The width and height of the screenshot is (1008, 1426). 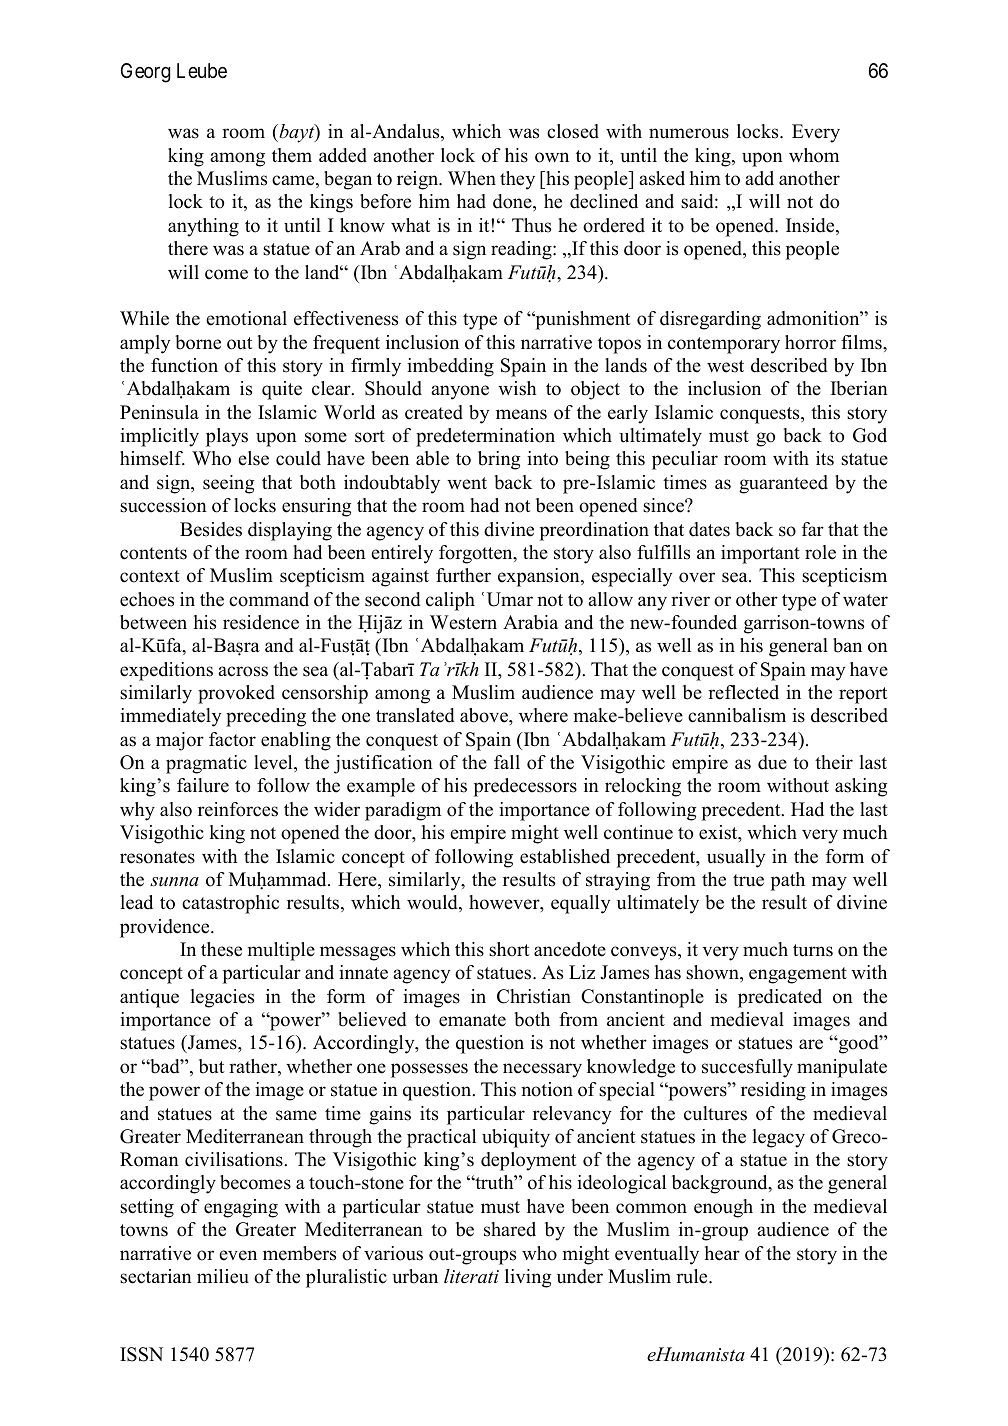 What do you see at coordinates (814, 155) in the screenshot?
I see `whom` at bounding box center [814, 155].
